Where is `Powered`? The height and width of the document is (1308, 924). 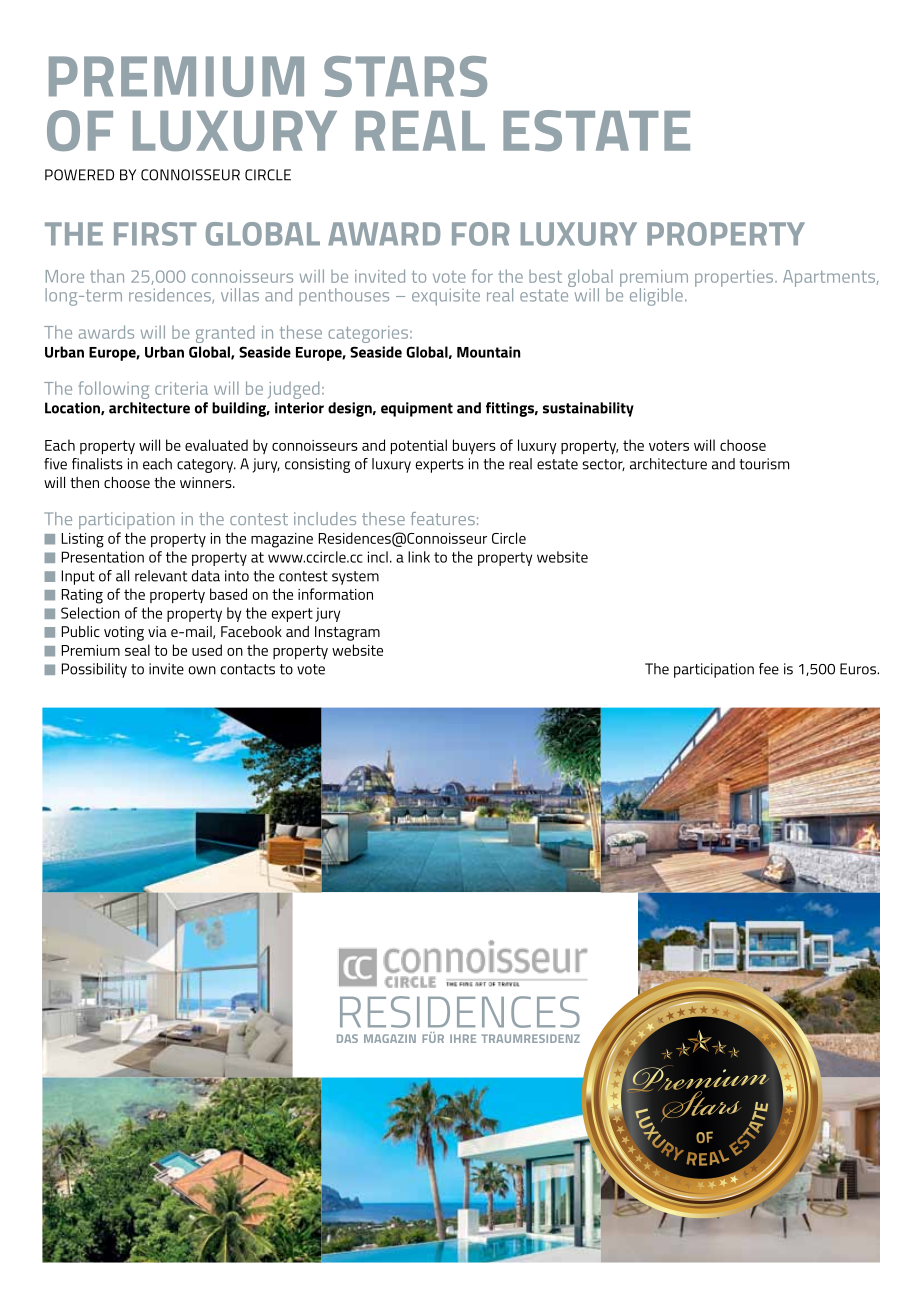
Powered is located at coordinates (79, 175).
